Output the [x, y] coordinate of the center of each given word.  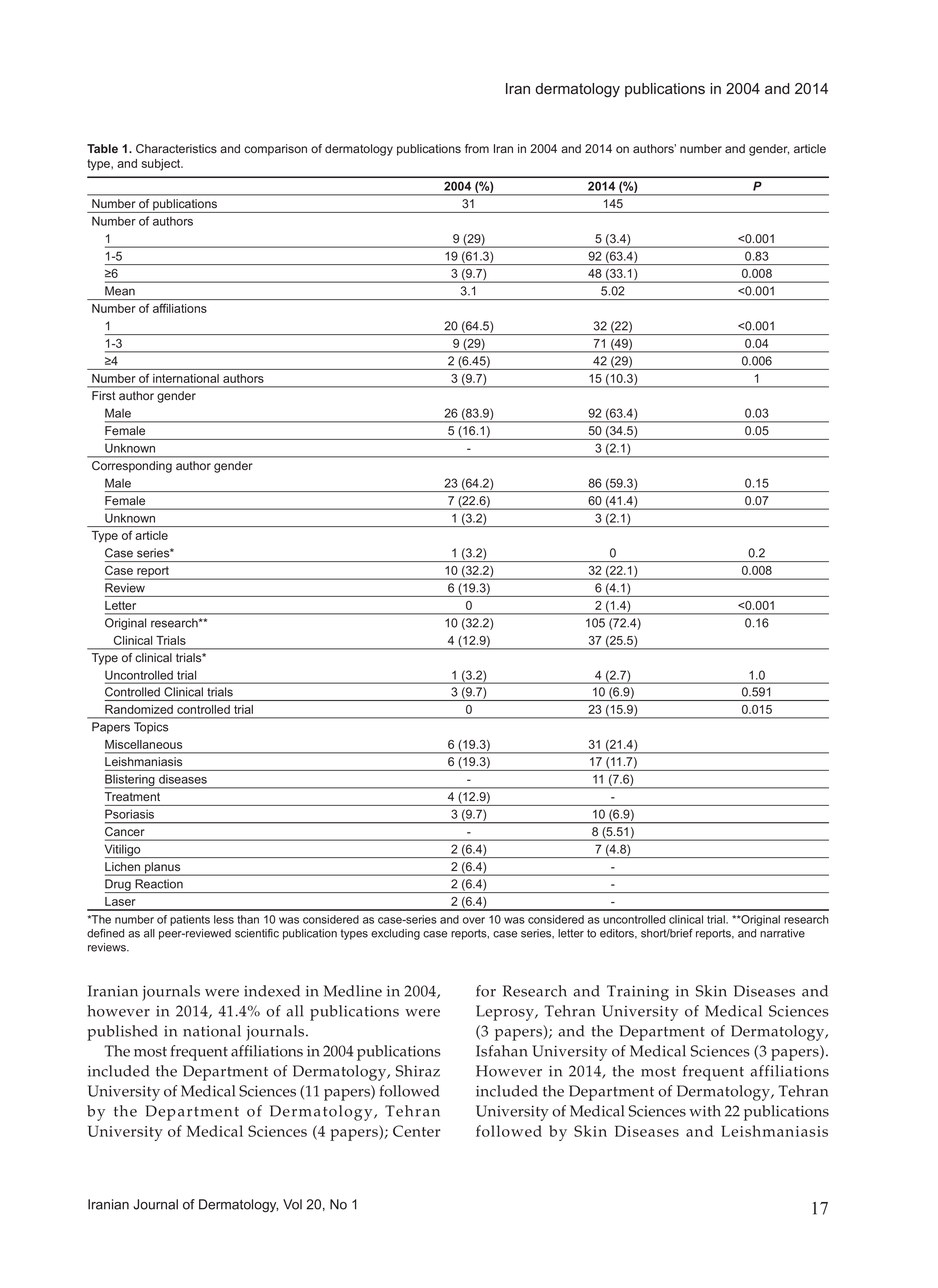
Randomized [139, 709]
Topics [151, 728]
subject [162, 165]
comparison [275, 150]
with [705, 1111]
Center [417, 1131]
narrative [782, 933]
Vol [292, 1204]
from [477, 149]
